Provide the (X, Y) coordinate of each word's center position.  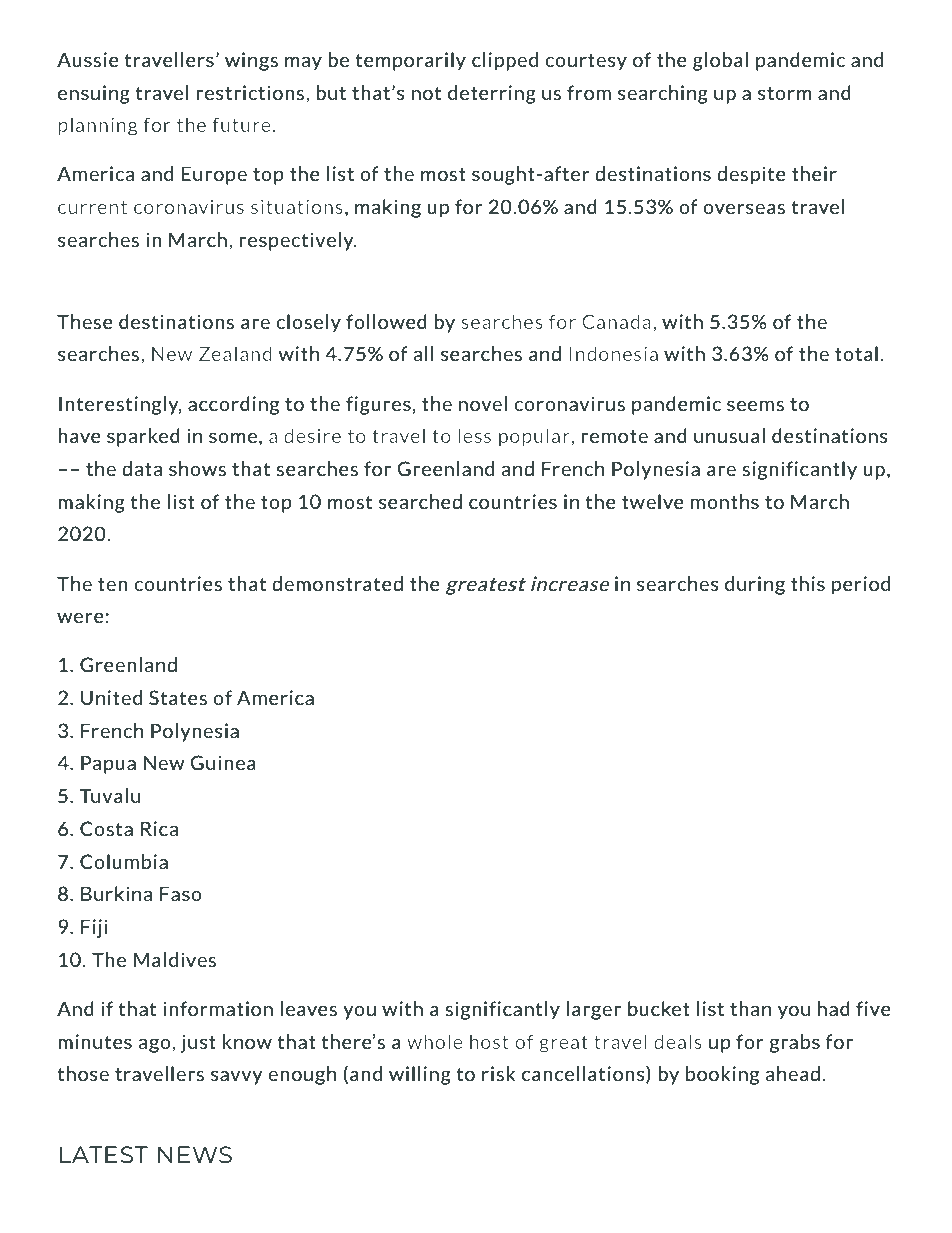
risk (498, 1073)
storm (785, 93)
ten (113, 584)
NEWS (195, 1154)
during (755, 585)
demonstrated (337, 583)
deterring (492, 94)
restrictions (250, 92)
